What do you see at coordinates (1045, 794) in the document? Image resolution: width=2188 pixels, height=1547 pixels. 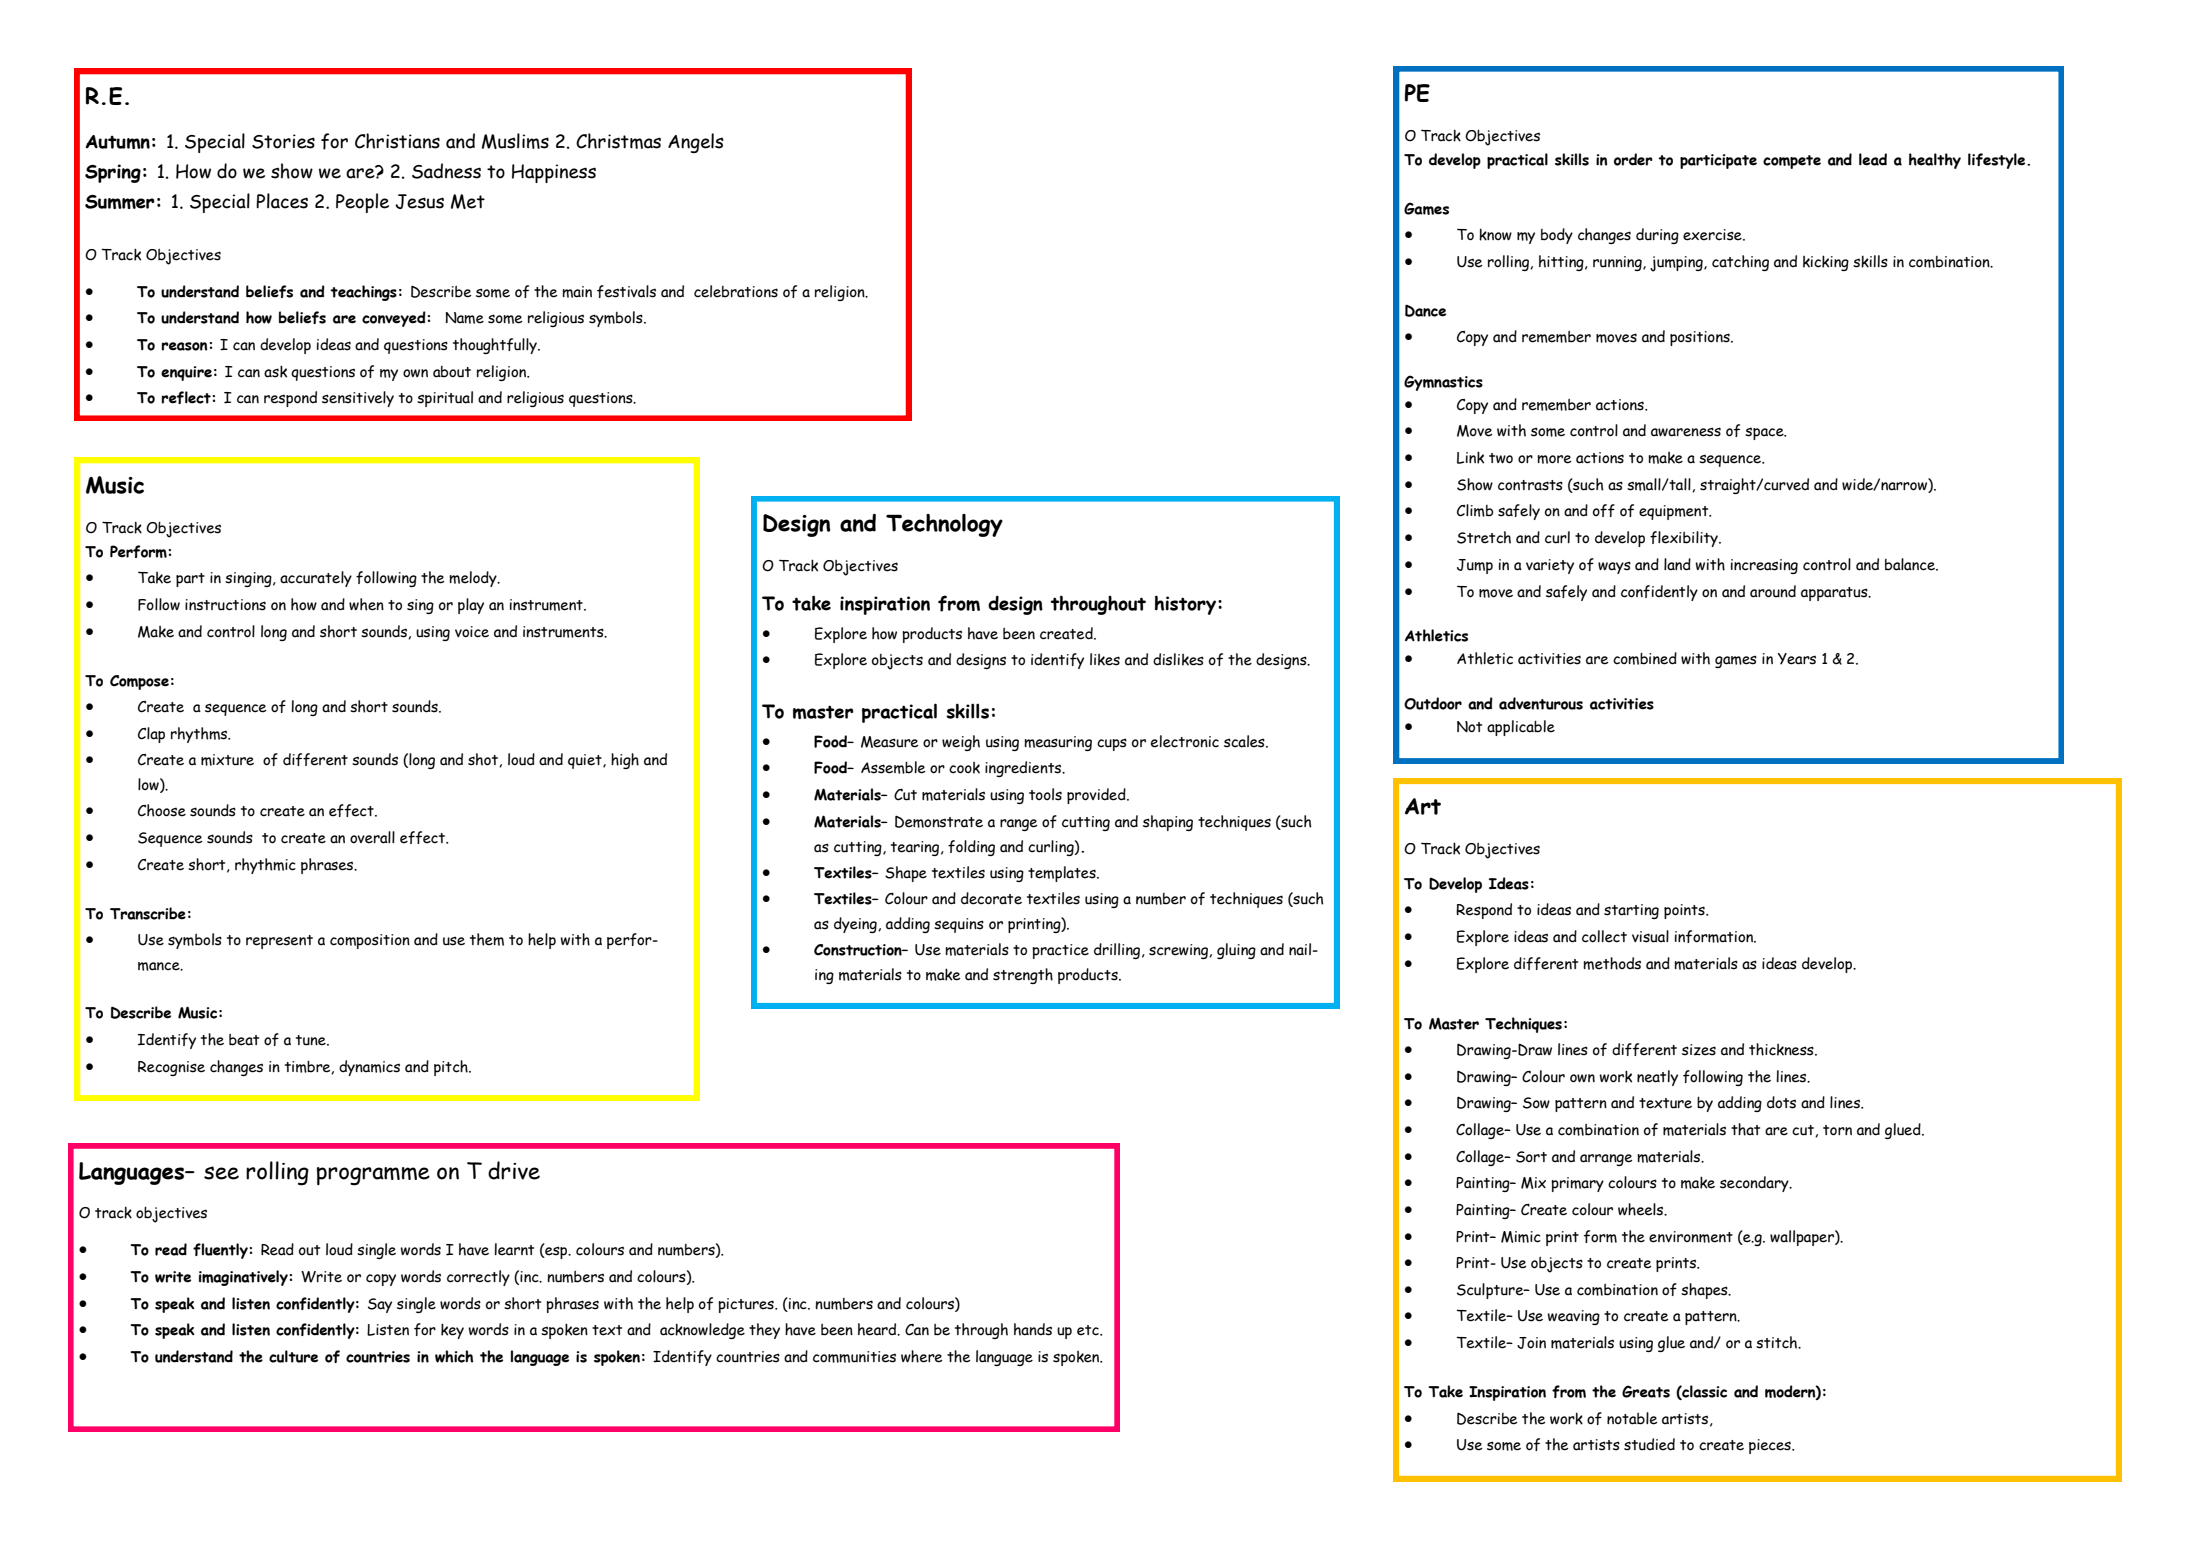 I see `tools` at bounding box center [1045, 794].
